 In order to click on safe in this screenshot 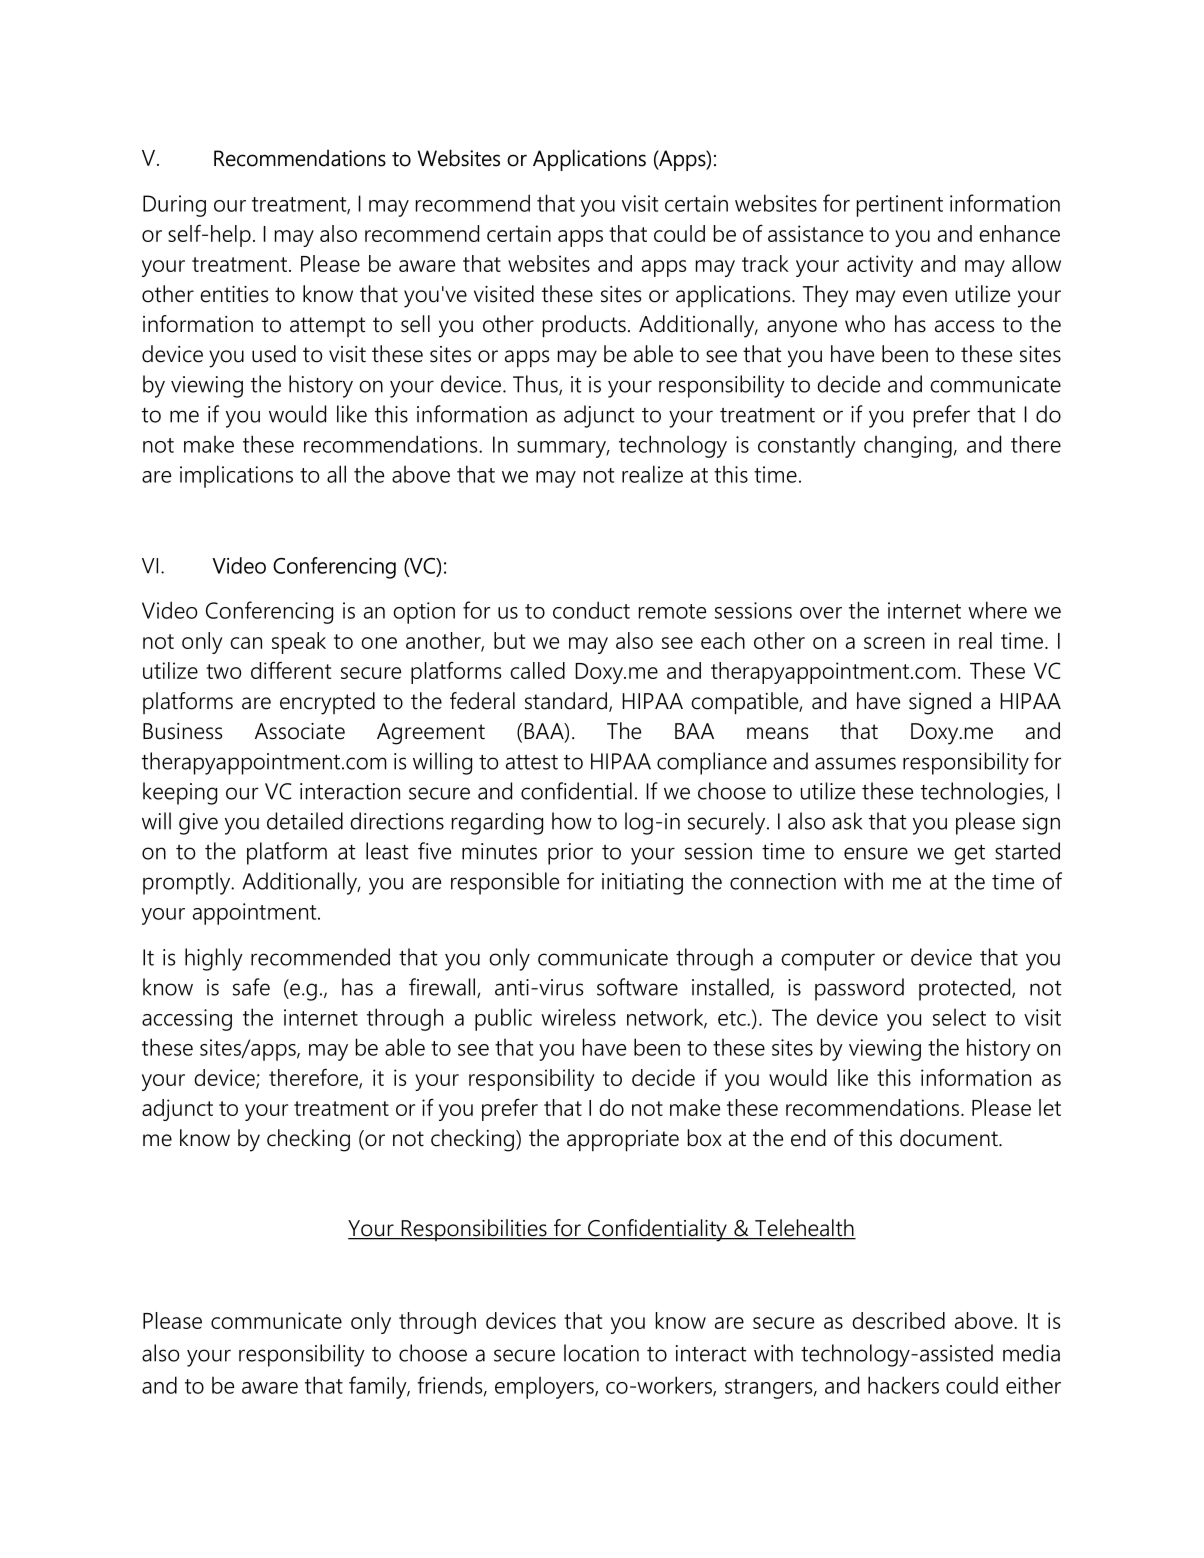, I will do `click(251, 987)`.
